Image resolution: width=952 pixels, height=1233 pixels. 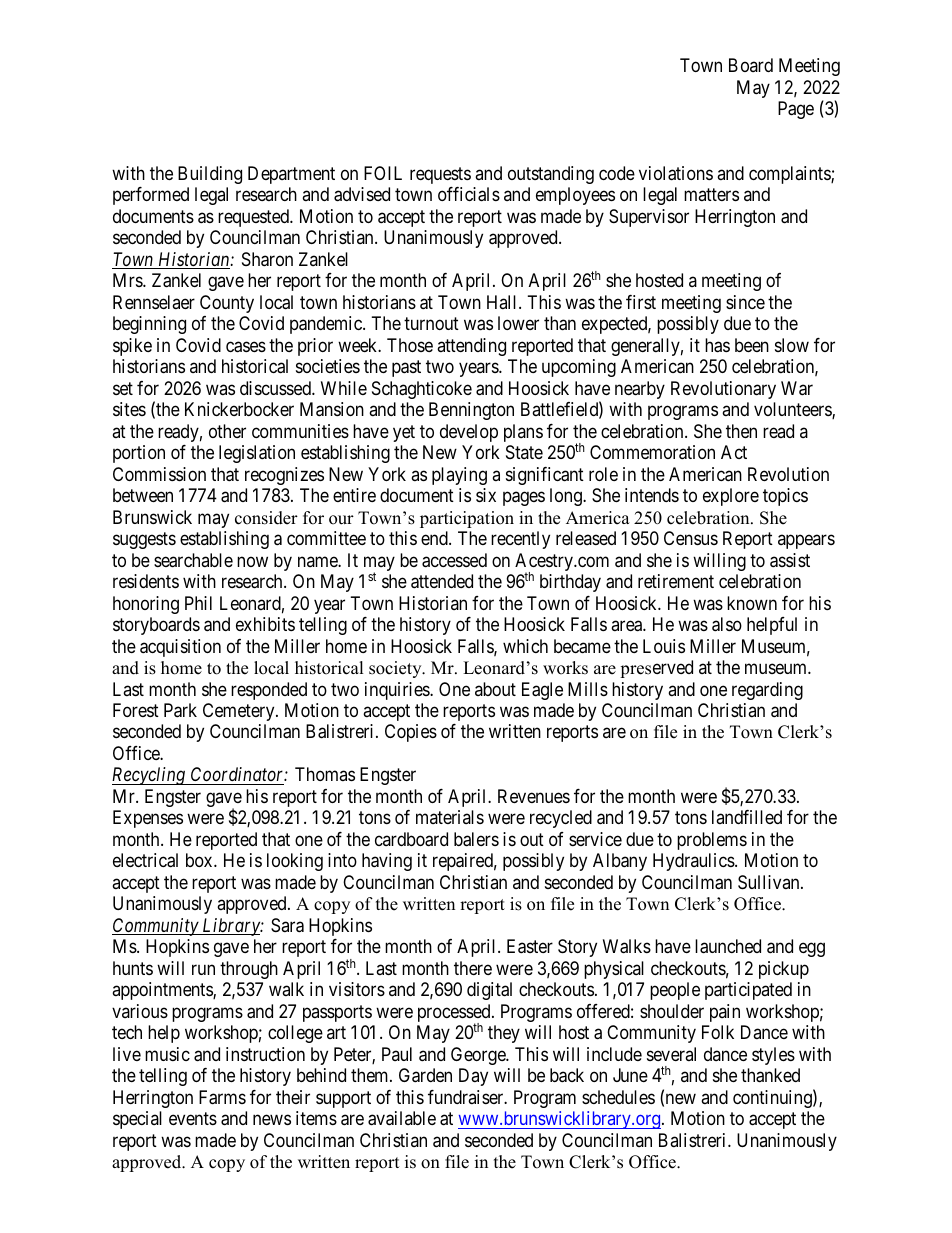 What do you see at coordinates (469, 194) in the image?
I see `officials` at bounding box center [469, 194].
